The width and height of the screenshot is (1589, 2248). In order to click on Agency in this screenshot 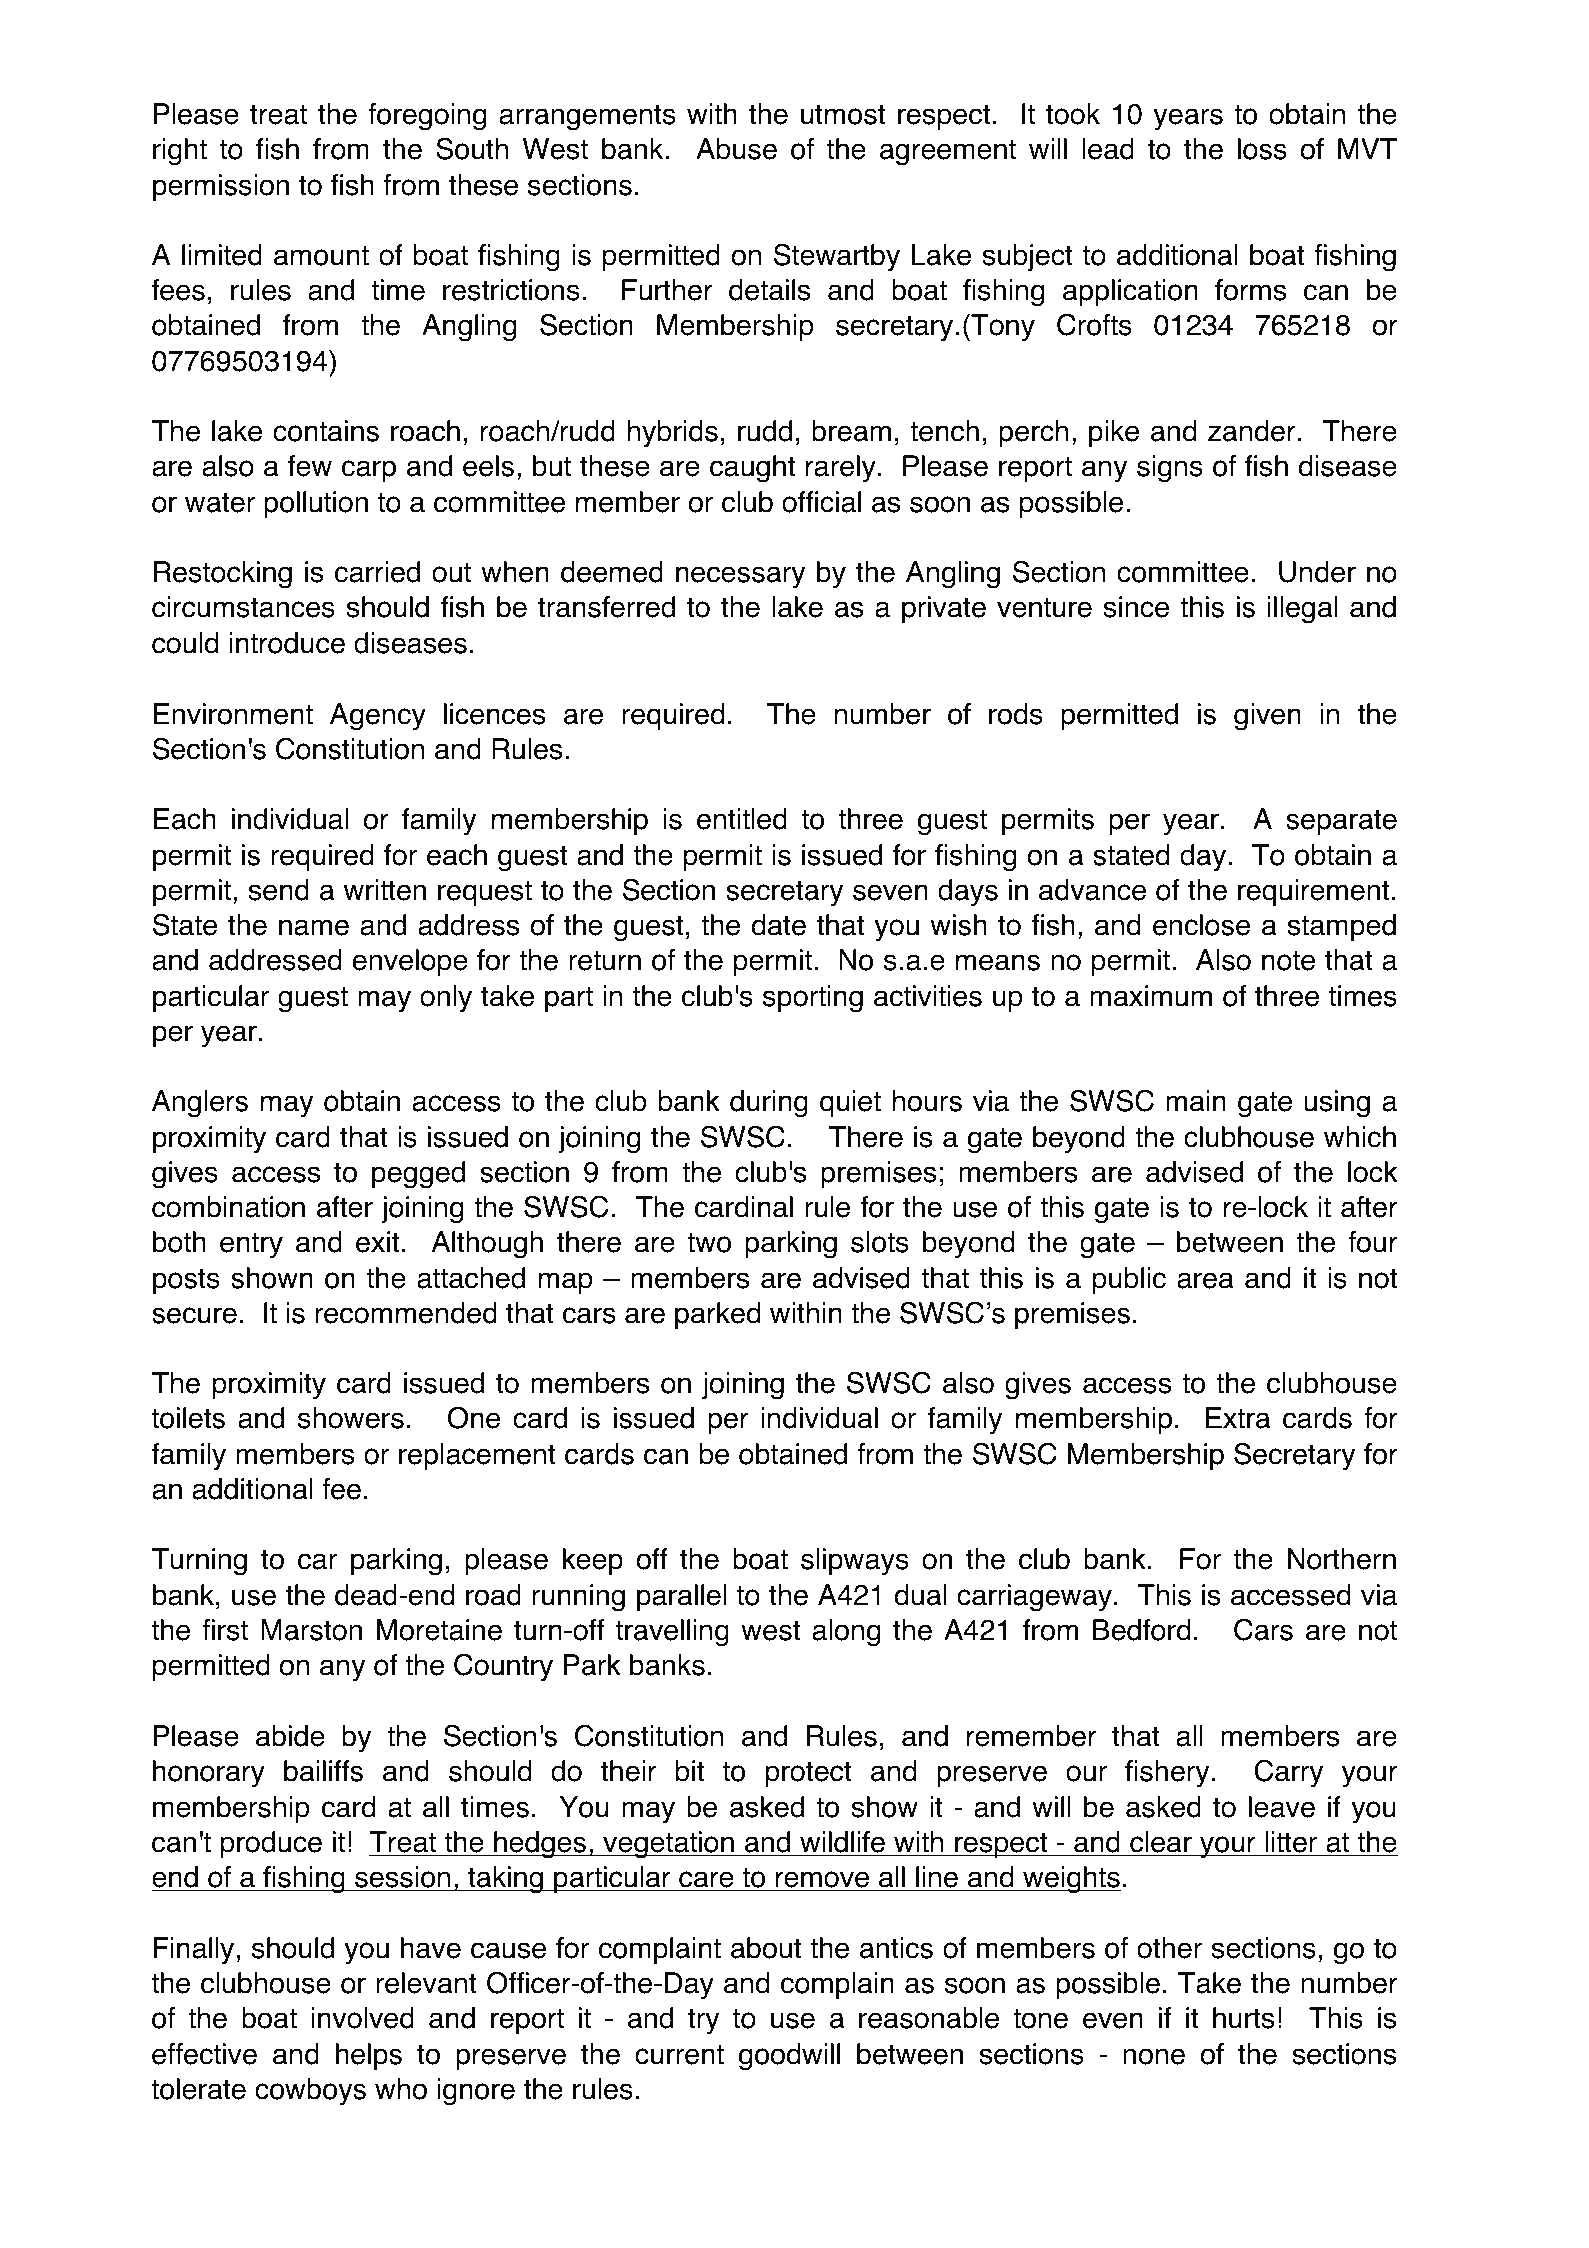, I will do `click(378, 717)`.
